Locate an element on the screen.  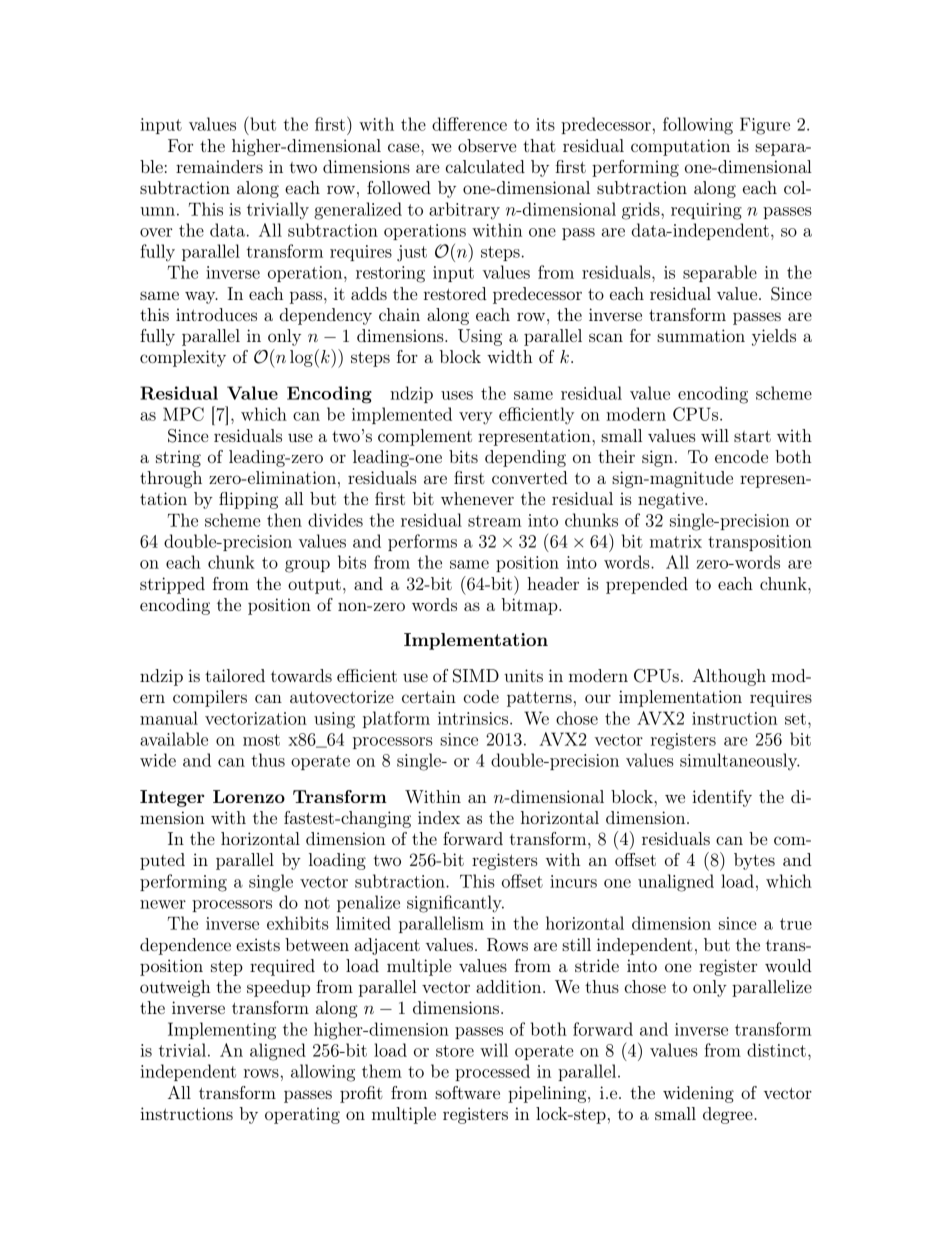
software is located at coordinates (467, 1092).
